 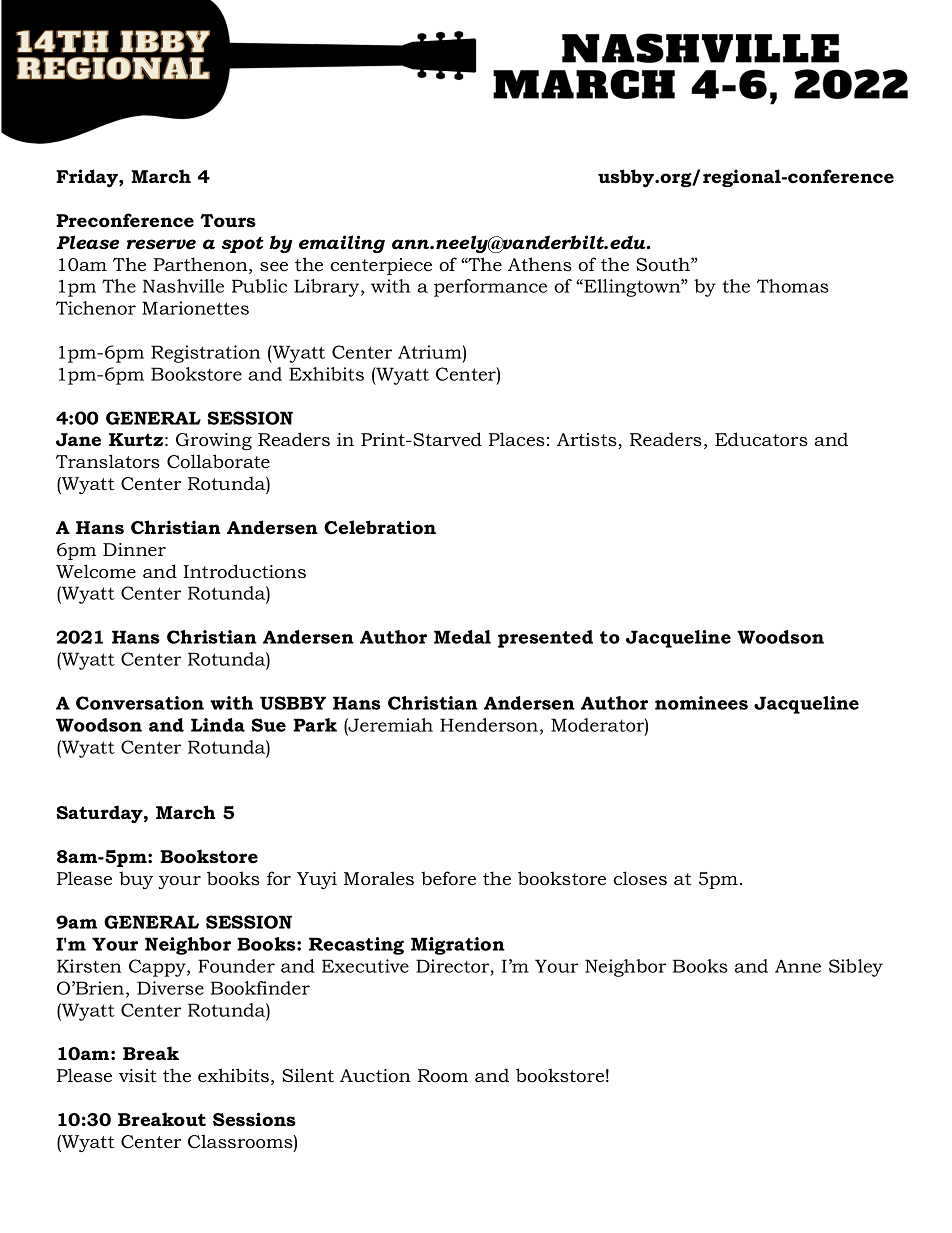 I want to click on Auction, so click(x=375, y=1076).
